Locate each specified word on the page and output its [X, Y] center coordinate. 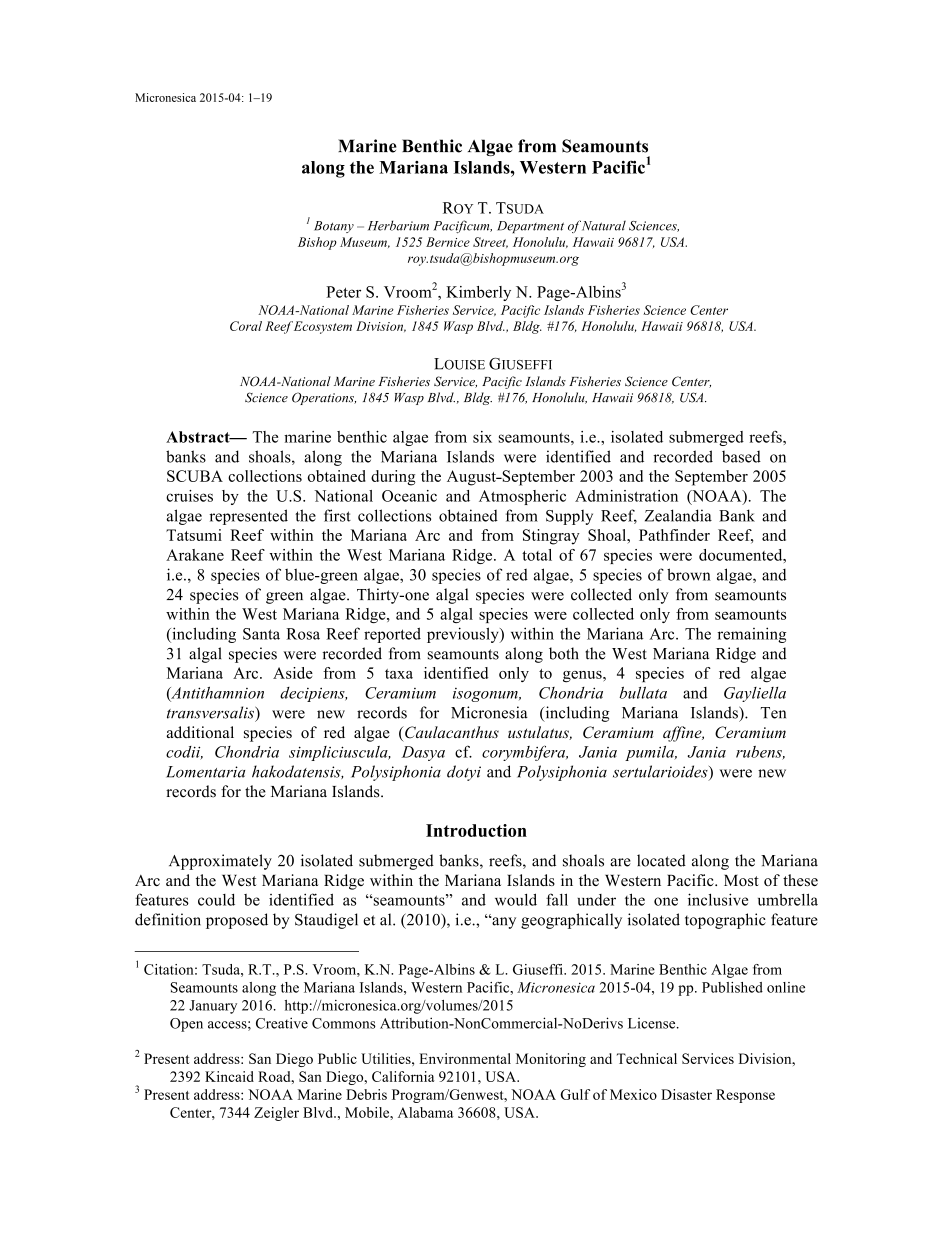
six [482, 437]
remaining [752, 635]
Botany [334, 227]
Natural [604, 225]
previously [464, 635]
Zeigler [276, 1114]
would [516, 899]
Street [490, 242]
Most [741, 880]
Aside [293, 673]
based [741, 456]
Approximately [220, 862]
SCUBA [195, 476]
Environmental [465, 1058]
